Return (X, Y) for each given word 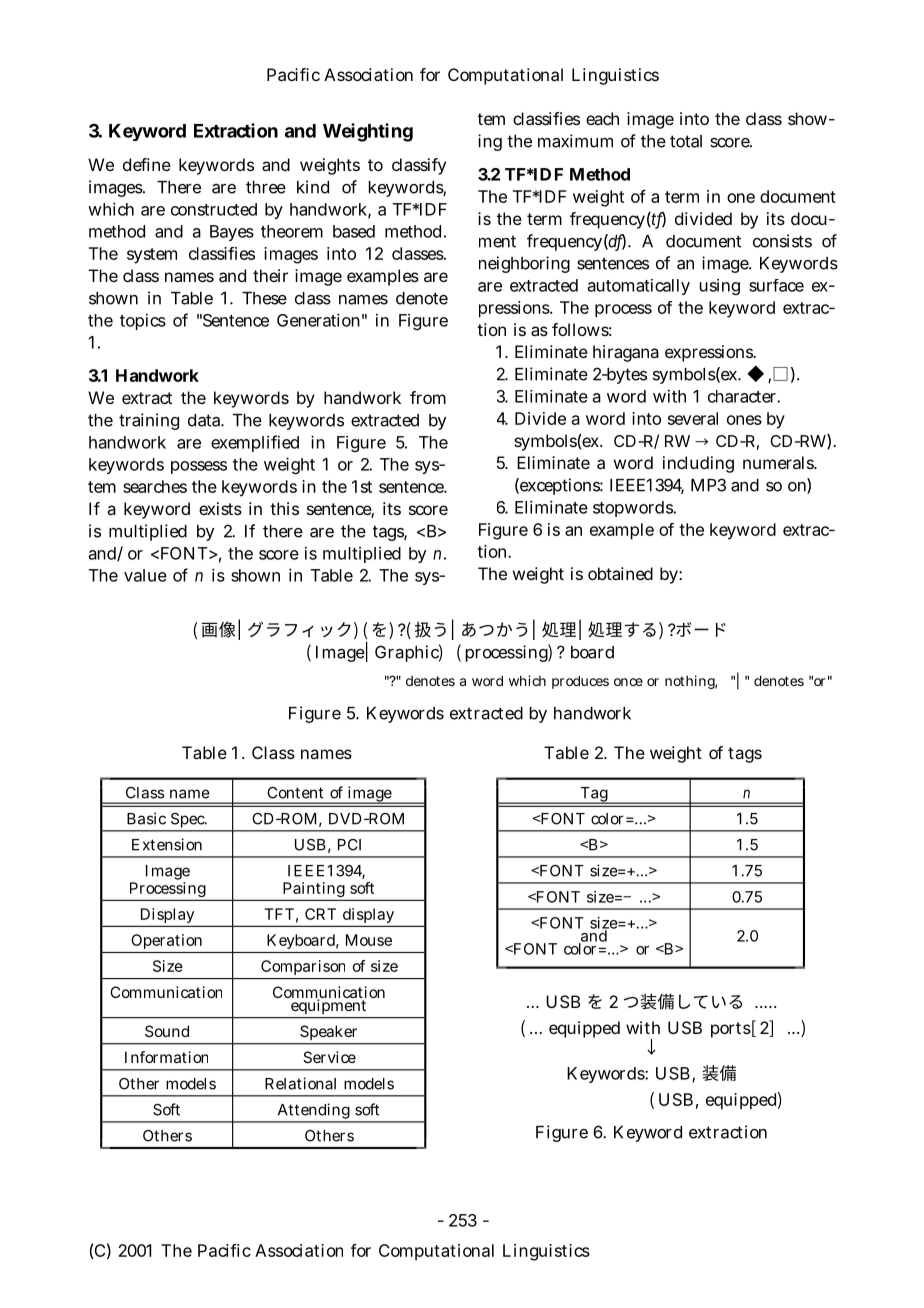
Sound (167, 1031)
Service (329, 1057)
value (145, 575)
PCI (349, 845)
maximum (575, 141)
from (428, 397)
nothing (691, 682)
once (628, 682)
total (686, 141)
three (266, 187)
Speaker (328, 1032)
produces (580, 682)
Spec (187, 822)
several (693, 418)
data (206, 420)
